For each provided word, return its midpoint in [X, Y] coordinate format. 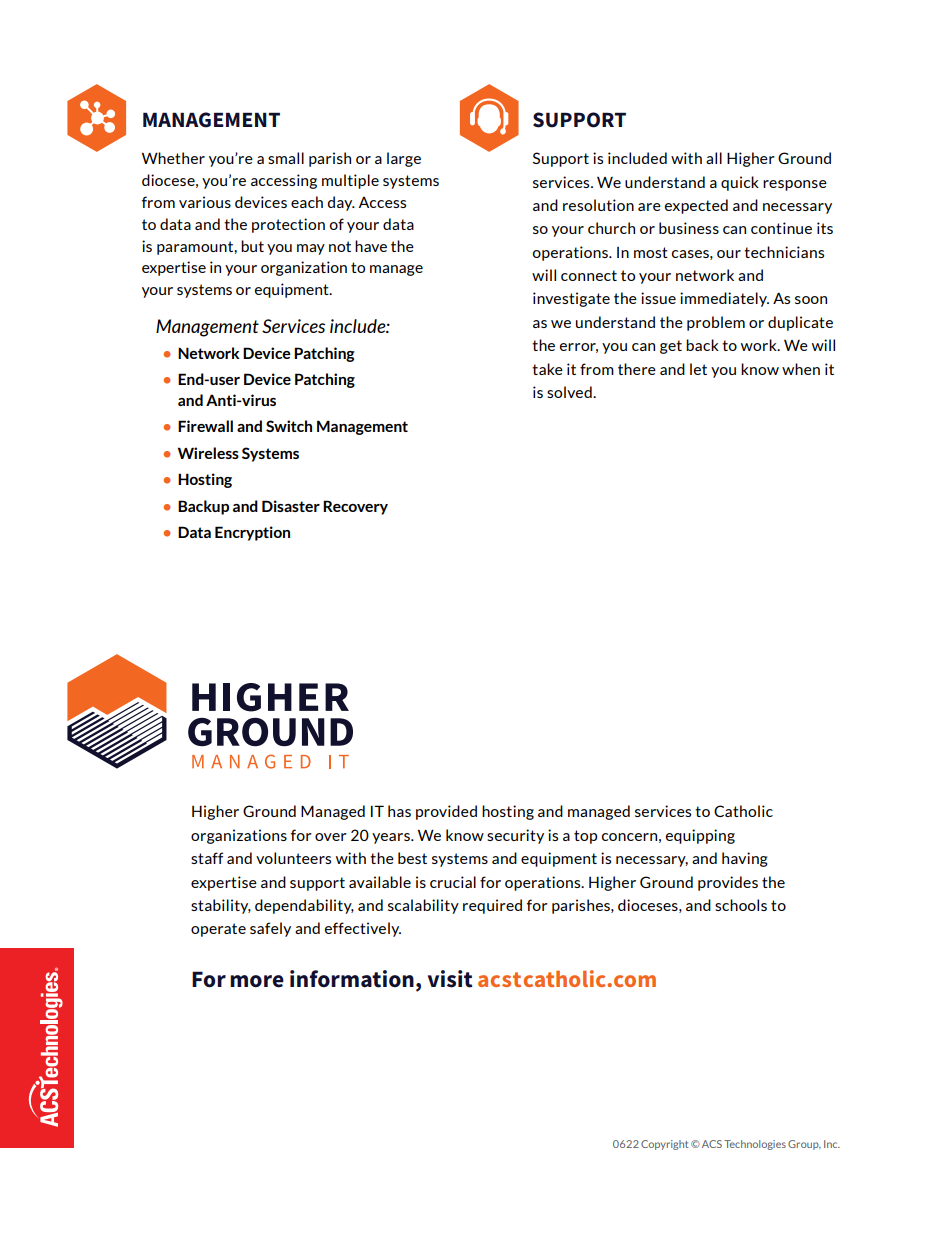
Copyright [664, 1145]
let [698, 369]
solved [570, 392]
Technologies [755, 1145]
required [492, 906]
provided [446, 812]
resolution [598, 205]
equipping [700, 836]
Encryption [252, 533]
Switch [289, 426]
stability [221, 906]
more [257, 981]
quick [740, 183]
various [205, 202]
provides [728, 883]
